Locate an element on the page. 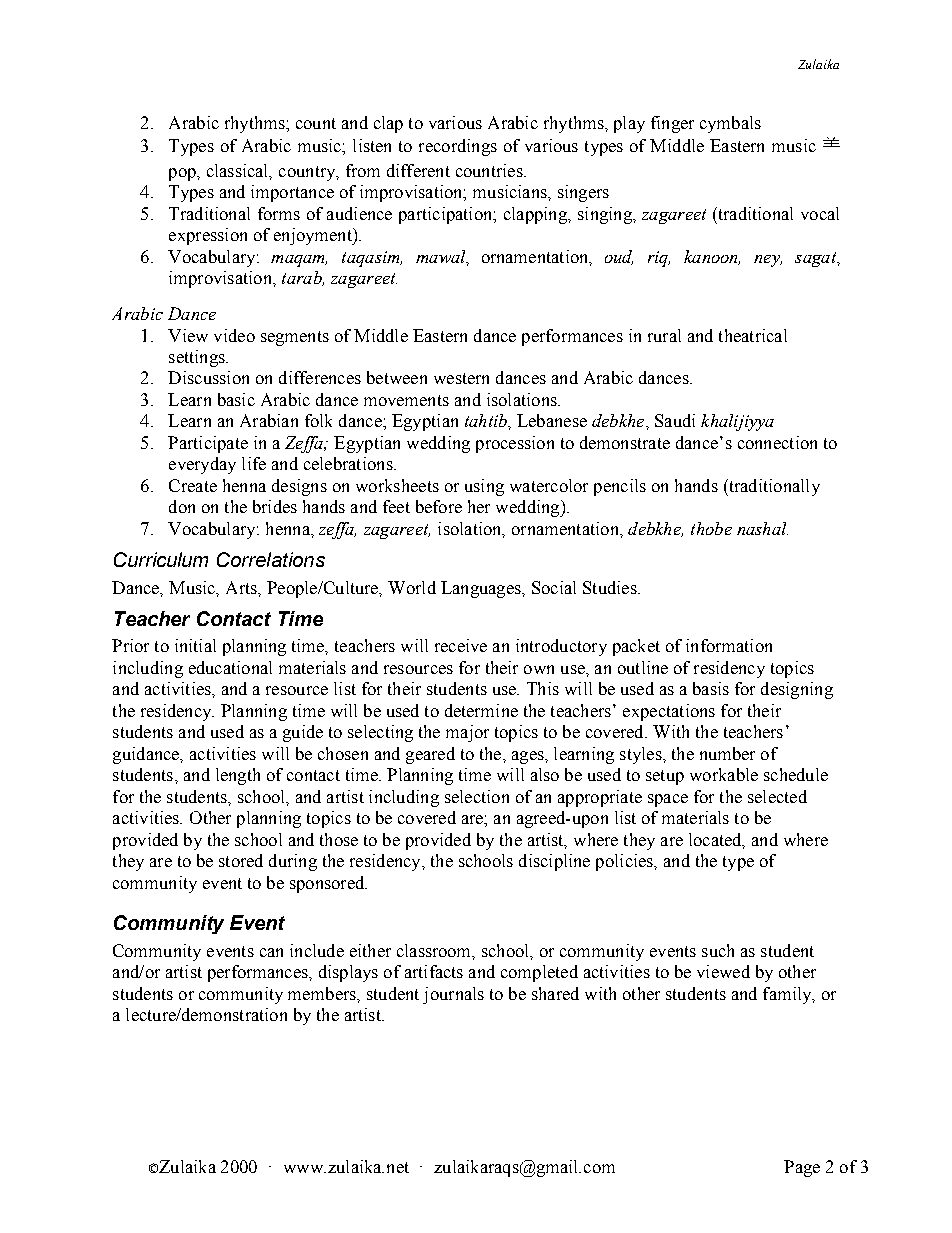  recordings is located at coordinates (458, 147).
